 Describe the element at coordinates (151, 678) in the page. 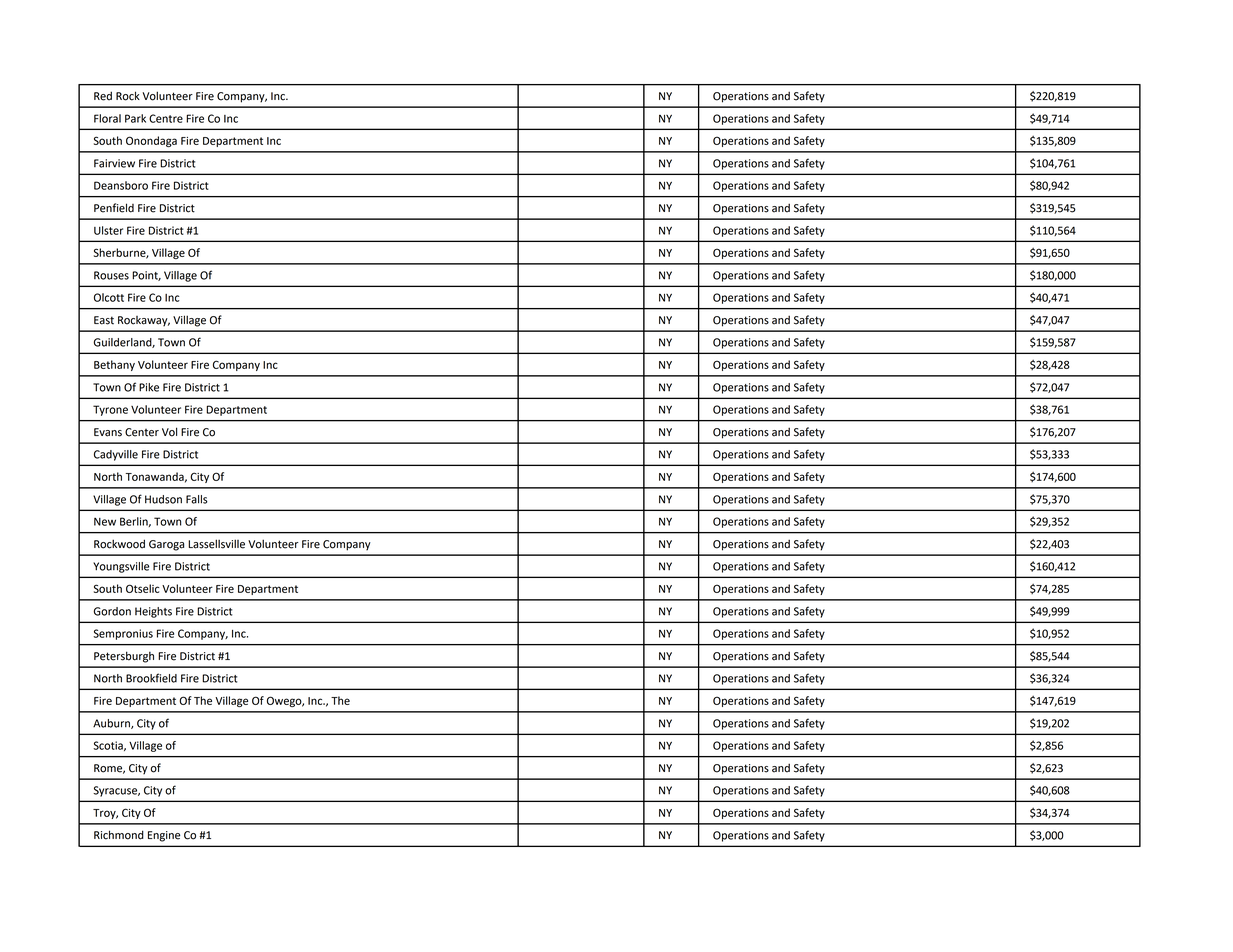

I see `Brookfield` at that location.
